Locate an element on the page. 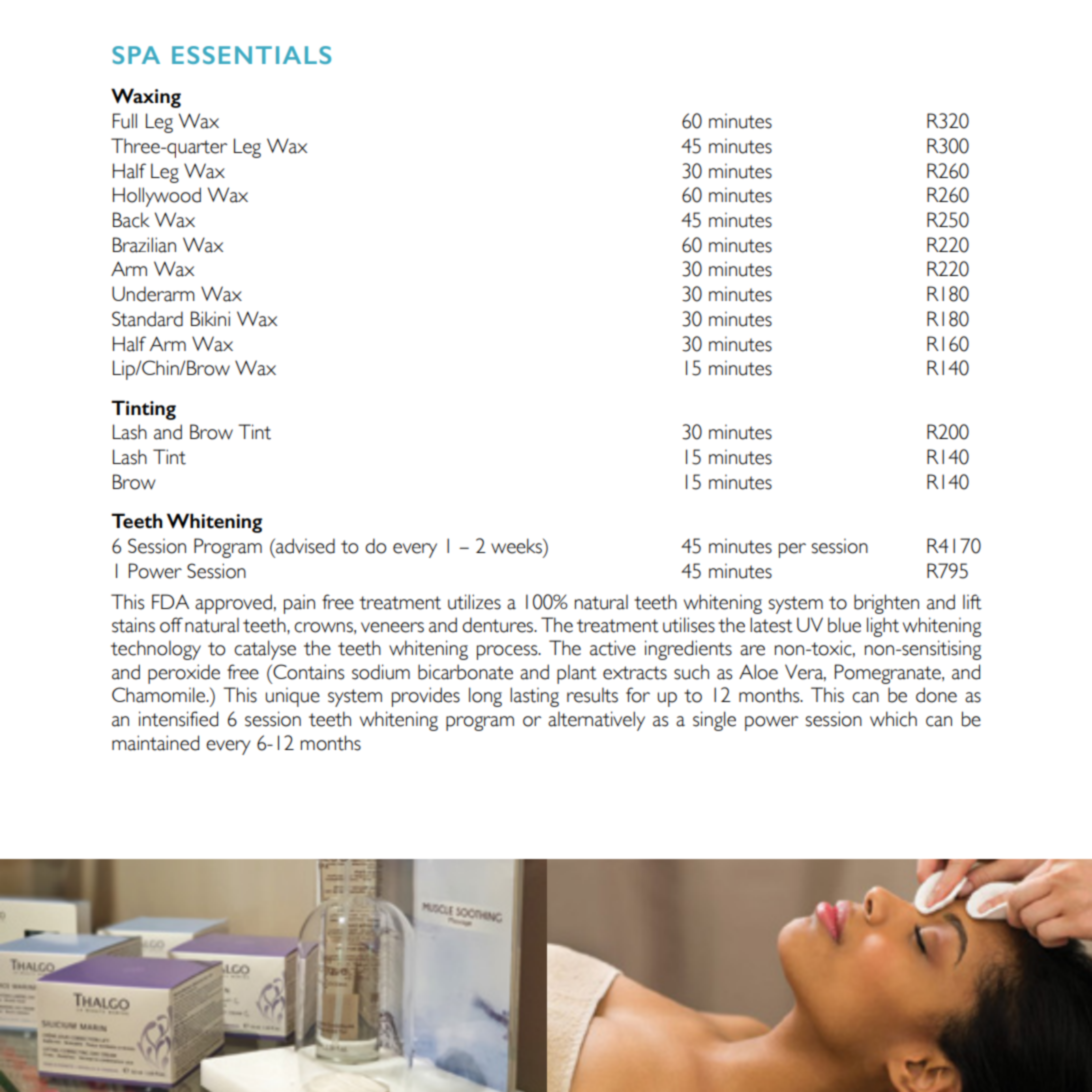  SPA is located at coordinates (136, 55).
